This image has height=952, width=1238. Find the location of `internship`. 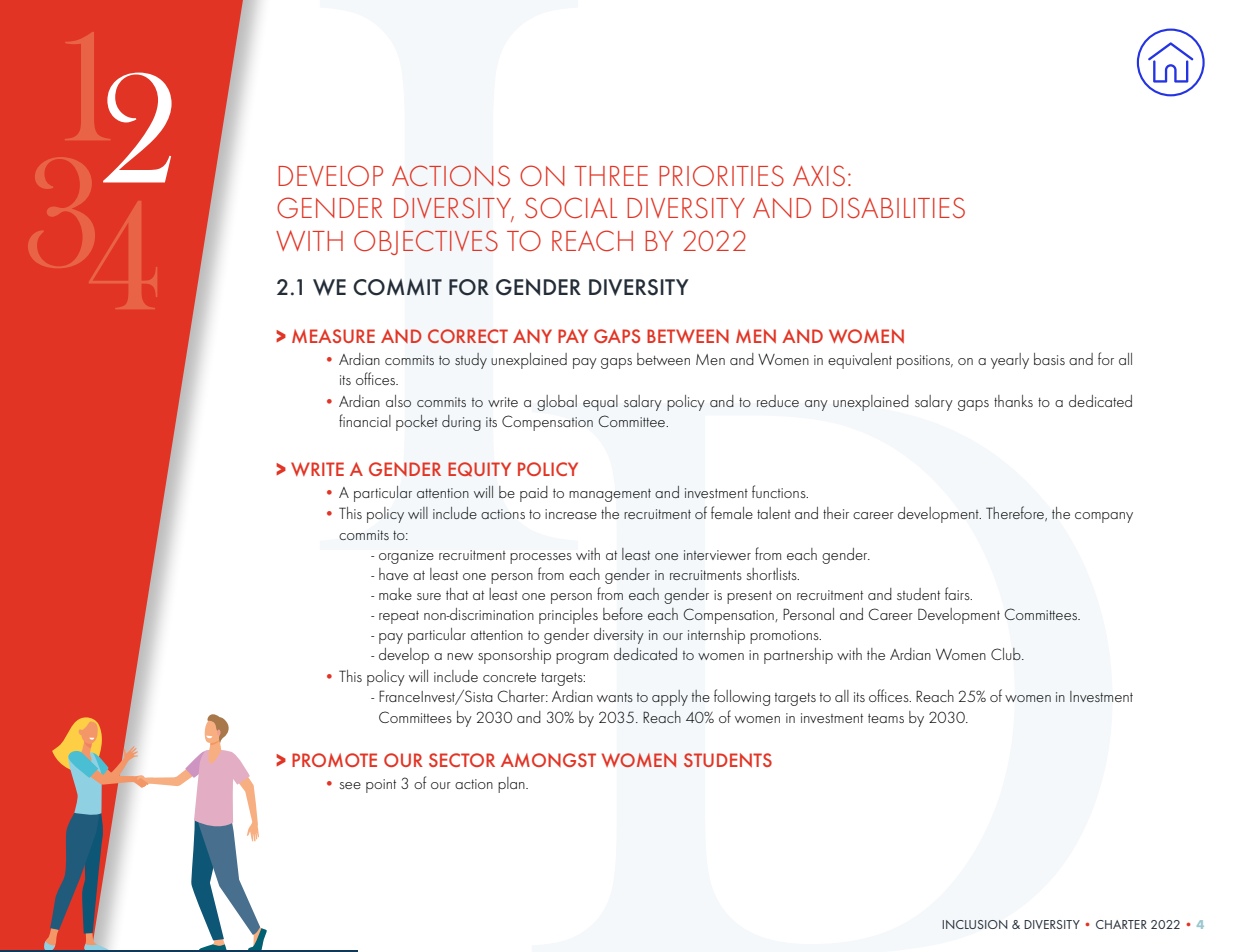

internship is located at coordinates (716, 636).
